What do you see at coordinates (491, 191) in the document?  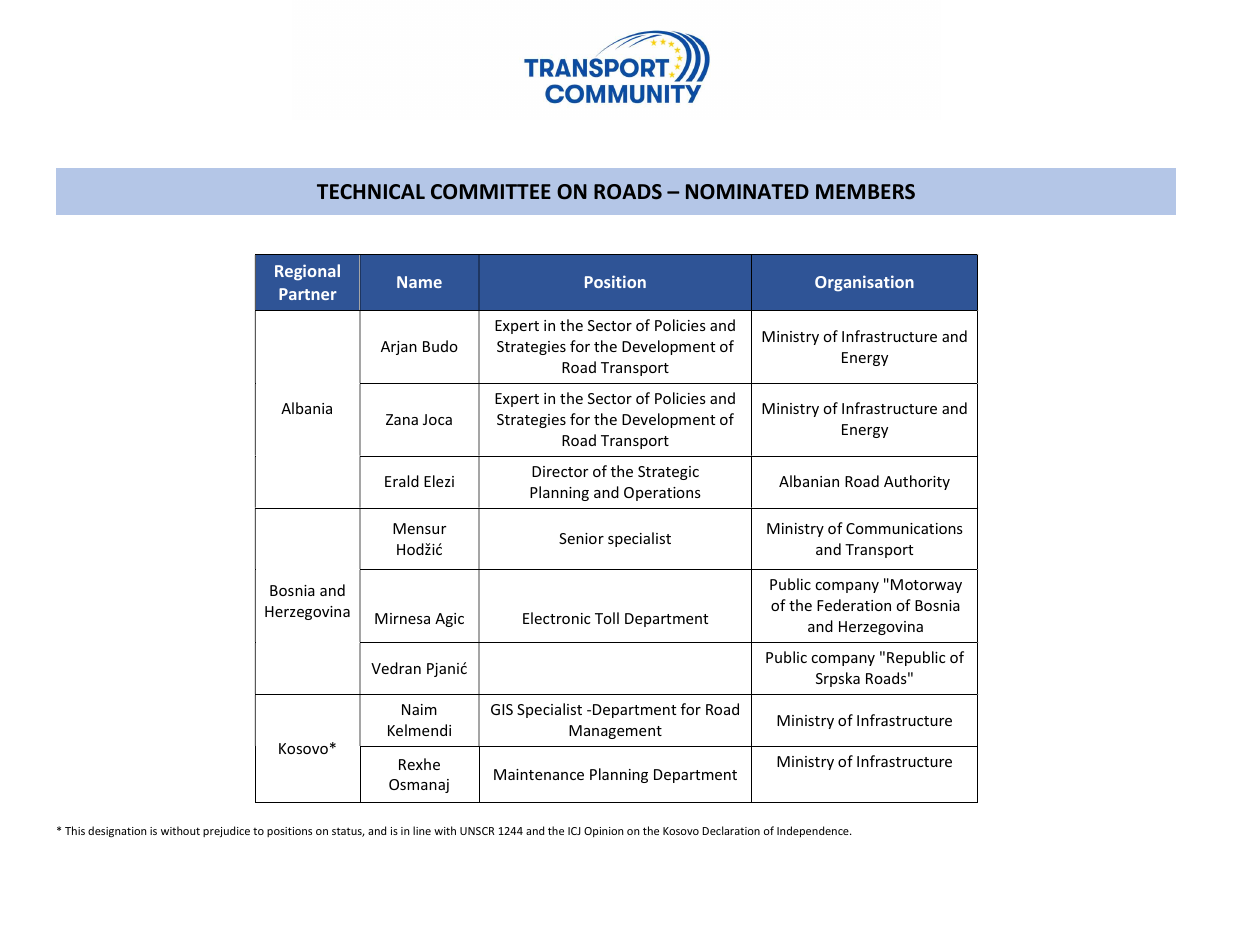 I see `COMMITTEE` at bounding box center [491, 191].
